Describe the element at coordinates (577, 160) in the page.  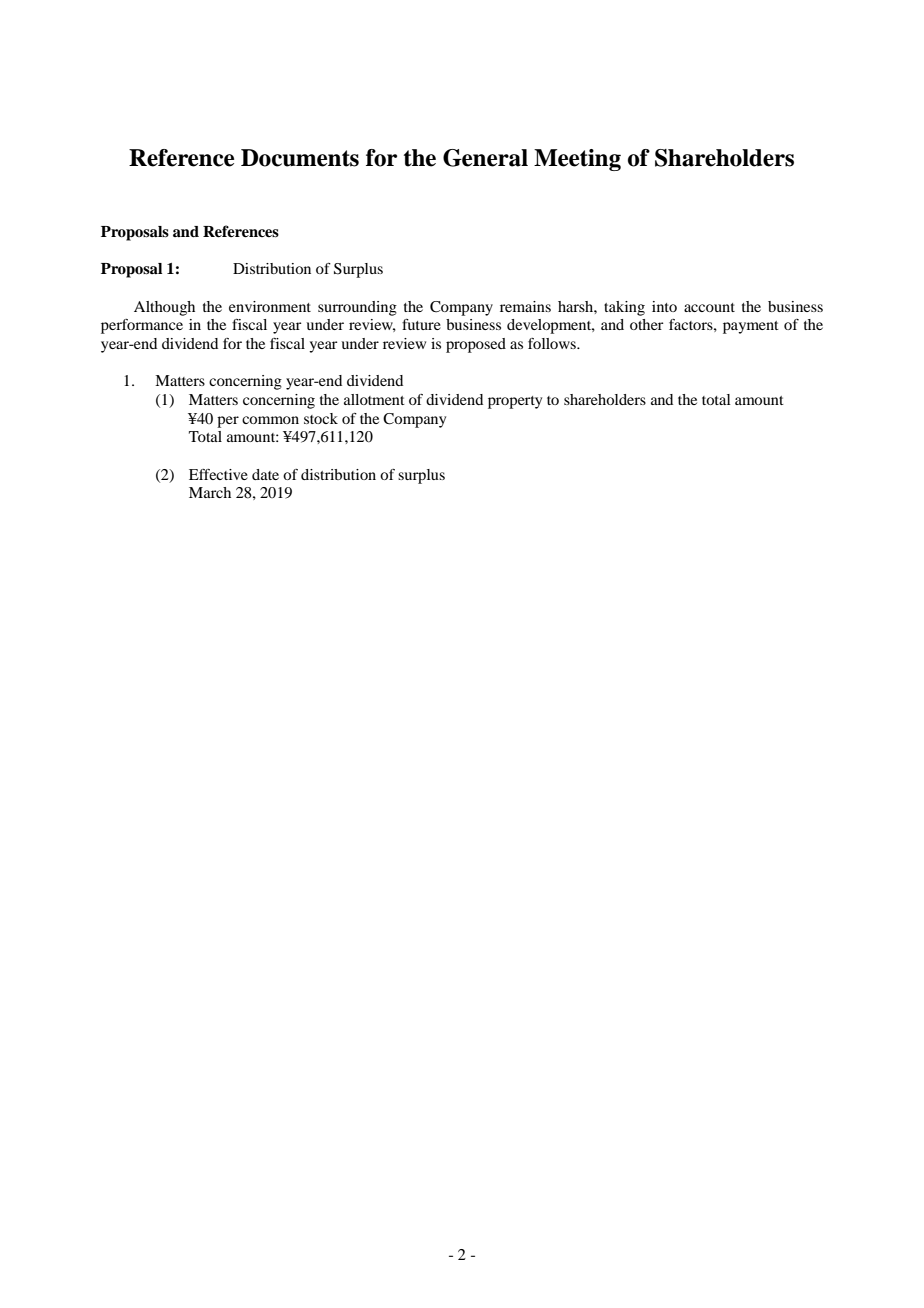
I see `Meeting` at that location.
